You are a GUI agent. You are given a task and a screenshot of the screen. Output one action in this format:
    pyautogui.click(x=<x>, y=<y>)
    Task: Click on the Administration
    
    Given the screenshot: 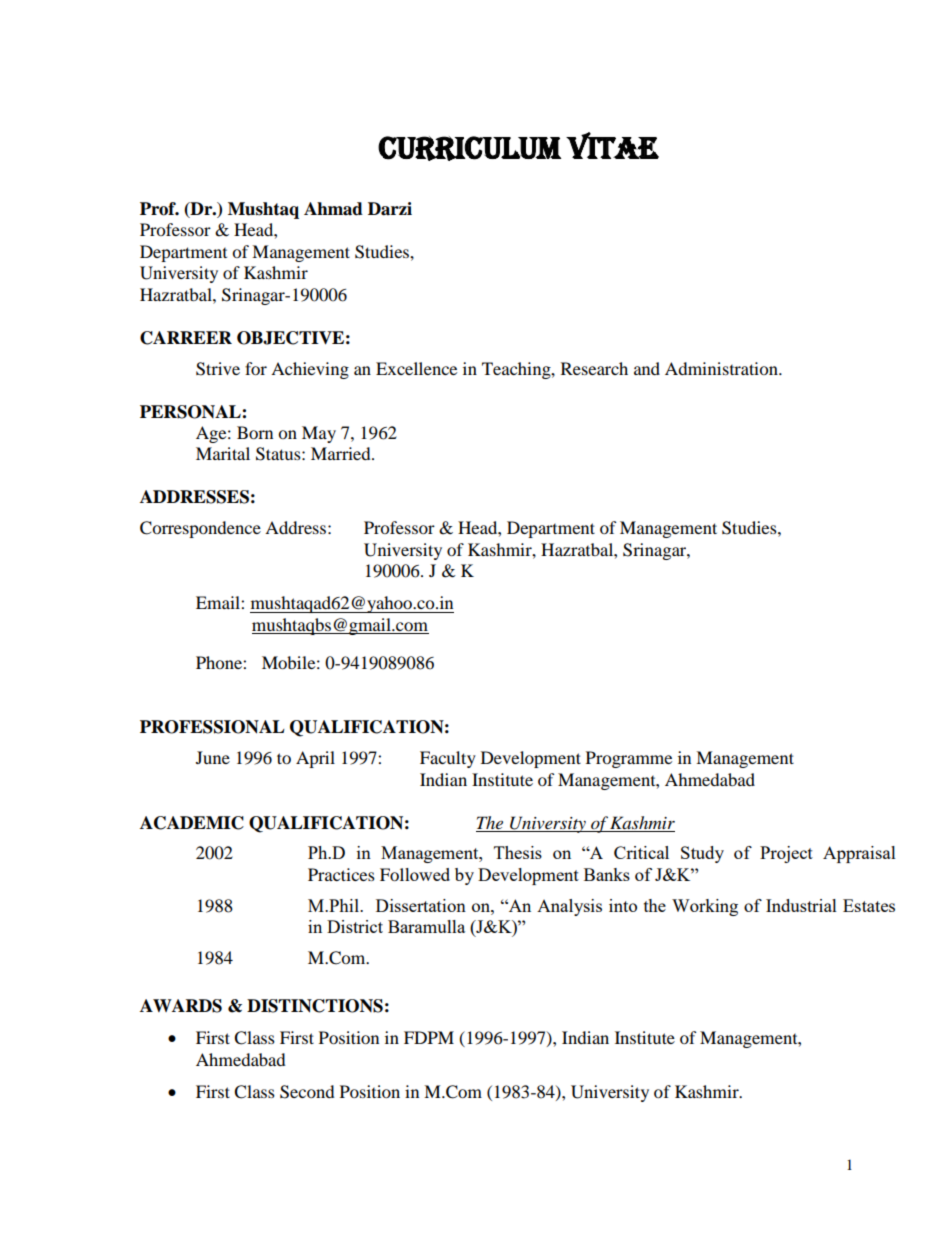 What is the action you would take?
    pyautogui.click(x=722, y=368)
